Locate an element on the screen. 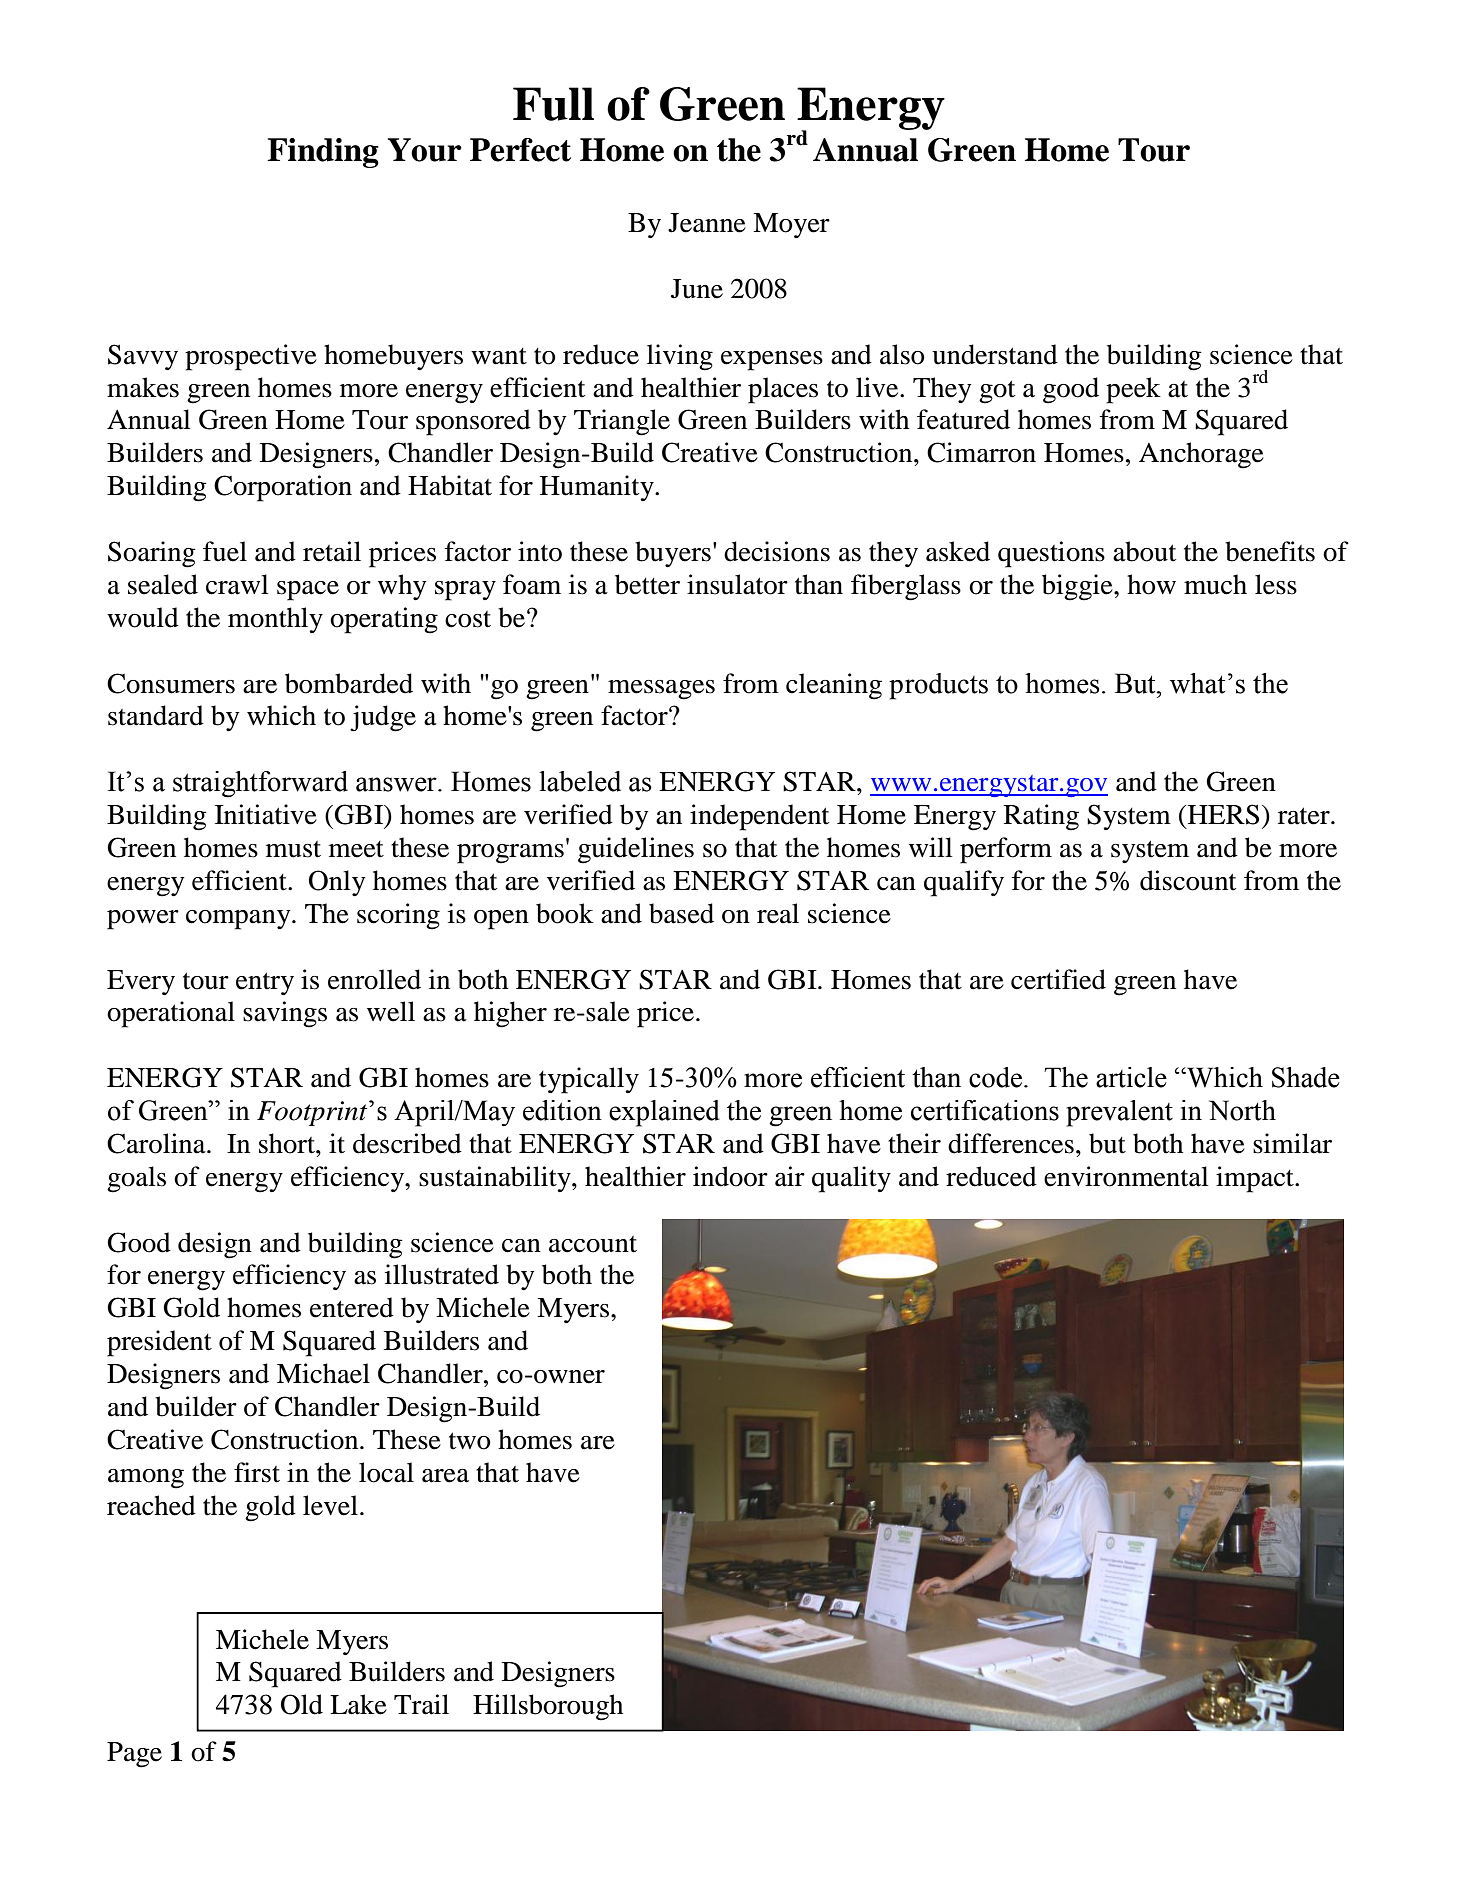 Image resolution: width=1458 pixels, height=1887 pixels. company is located at coordinates (239, 920).
